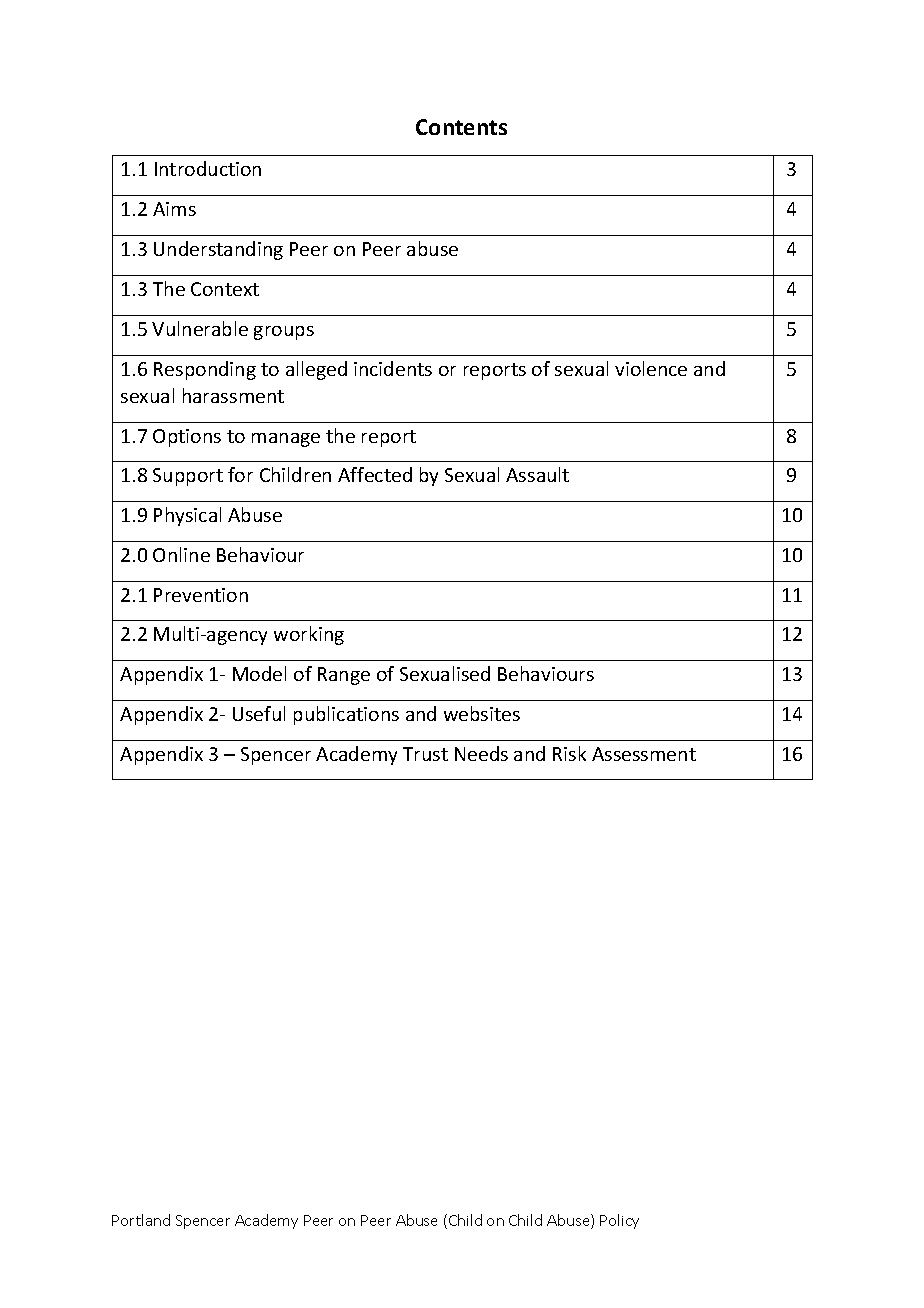 This screenshot has height=1308, width=924. Describe the element at coordinates (393, 368) in the screenshot. I see `incidents` at that location.
